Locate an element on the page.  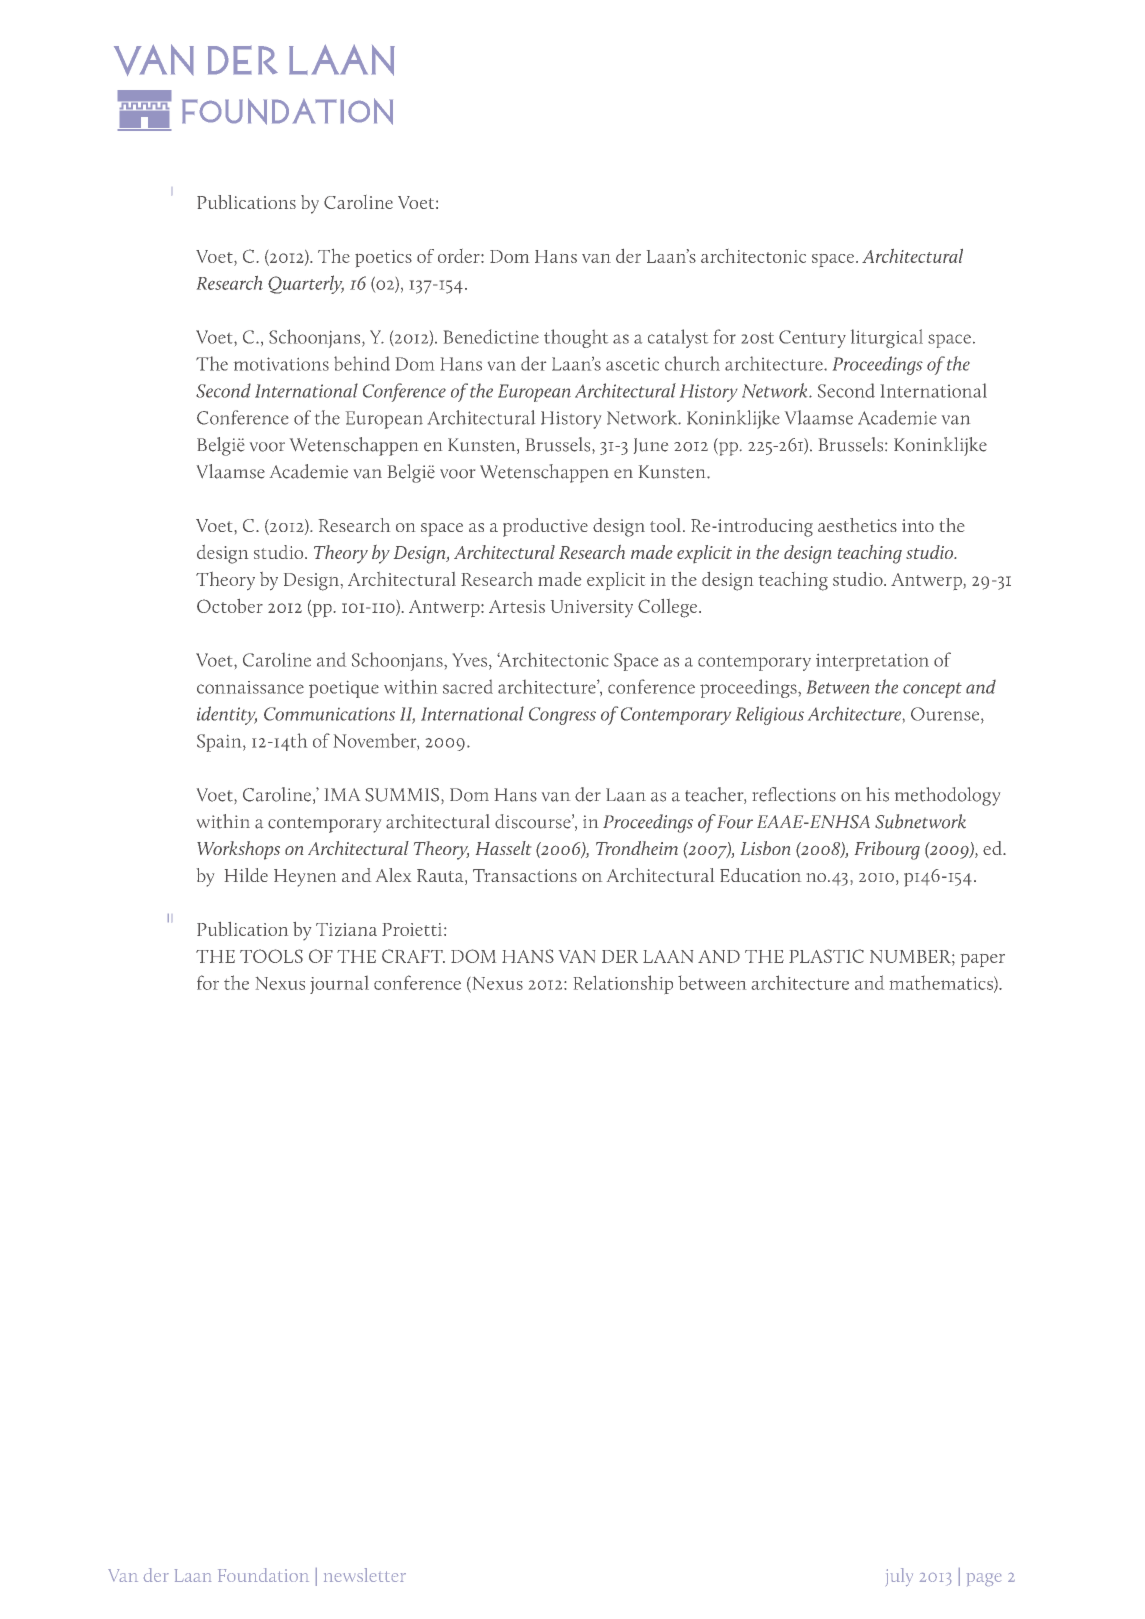
interpretation is located at coordinates (872, 662).
